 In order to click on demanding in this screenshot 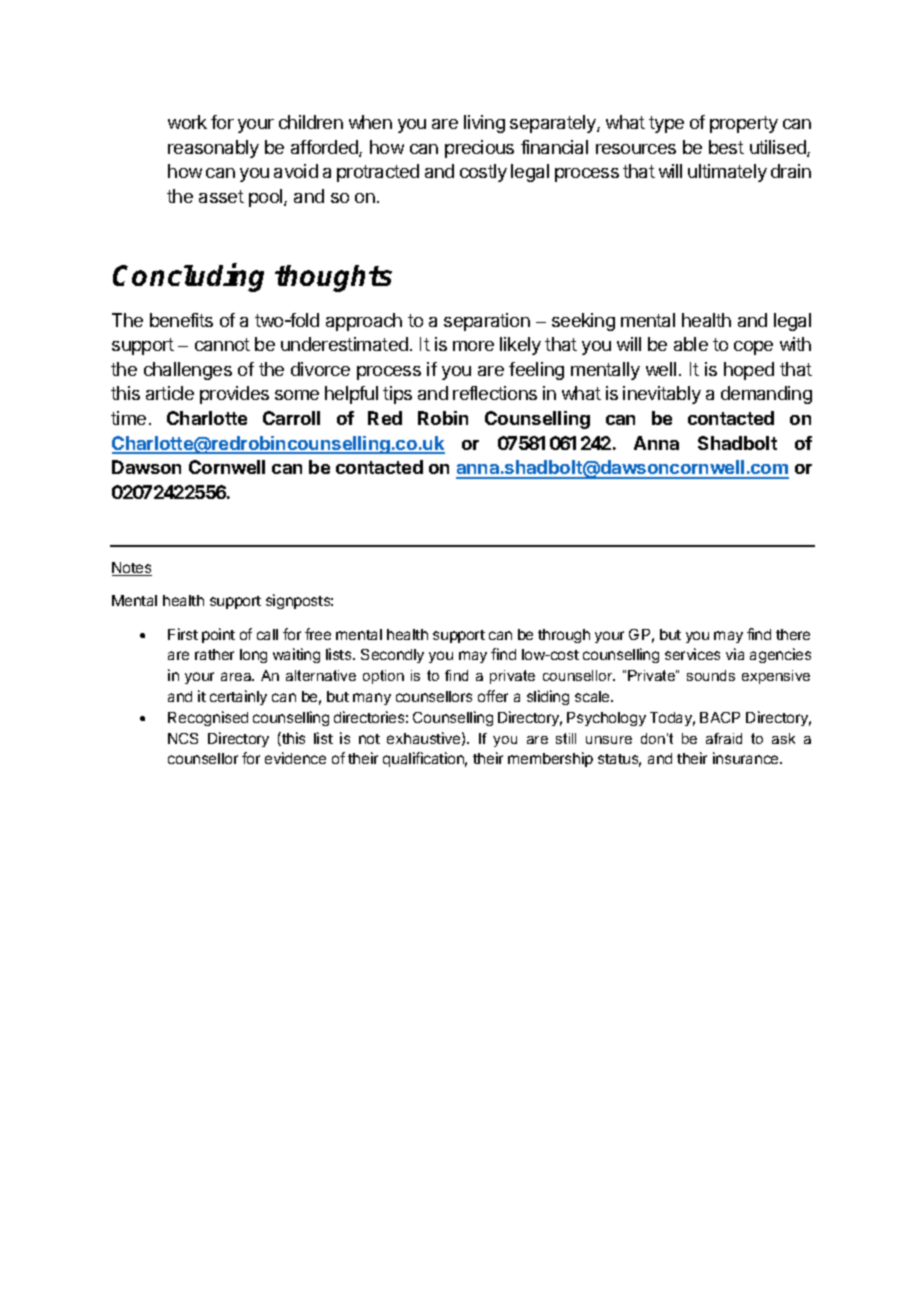, I will do `click(766, 395)`.
